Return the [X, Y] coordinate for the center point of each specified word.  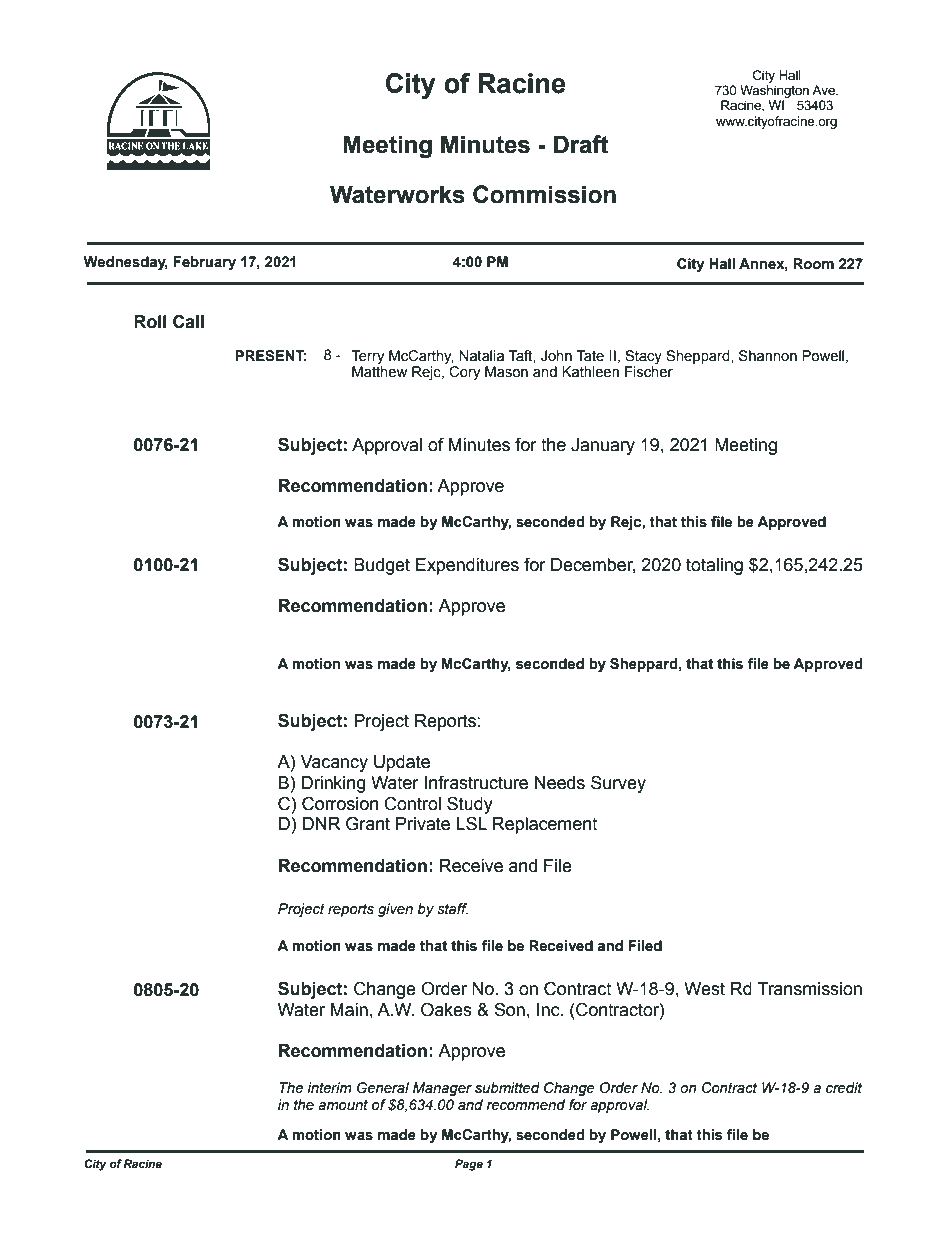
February [204, 263]
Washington [774, 91]
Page [469, 1165]
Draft [581, 144]
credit [844, 1088]
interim [329, 1088]
